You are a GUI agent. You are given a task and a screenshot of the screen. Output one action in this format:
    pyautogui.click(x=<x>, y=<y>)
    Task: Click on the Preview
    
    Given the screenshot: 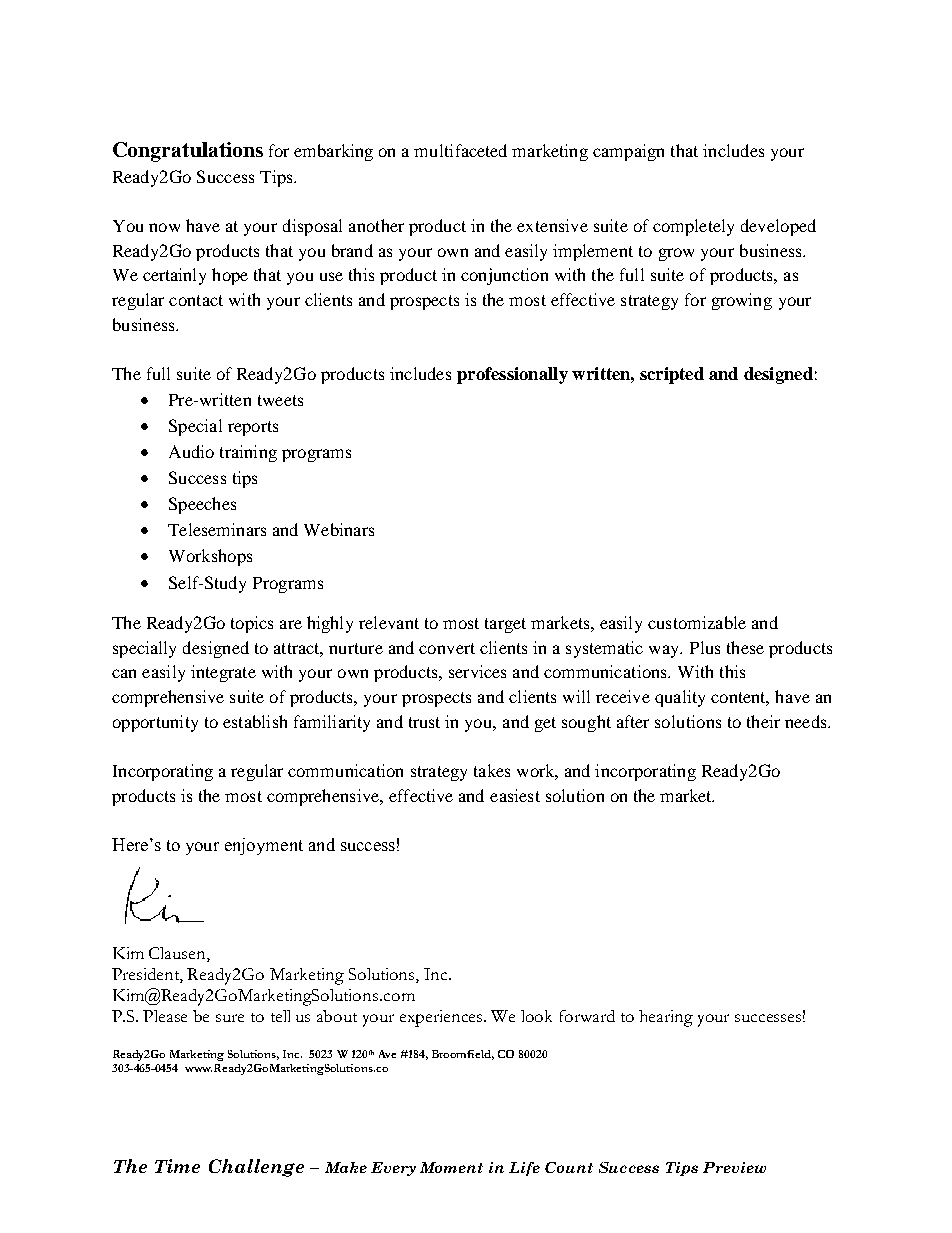 What is the action you would take?
    pyautogui.click(x=734, y=1167)
